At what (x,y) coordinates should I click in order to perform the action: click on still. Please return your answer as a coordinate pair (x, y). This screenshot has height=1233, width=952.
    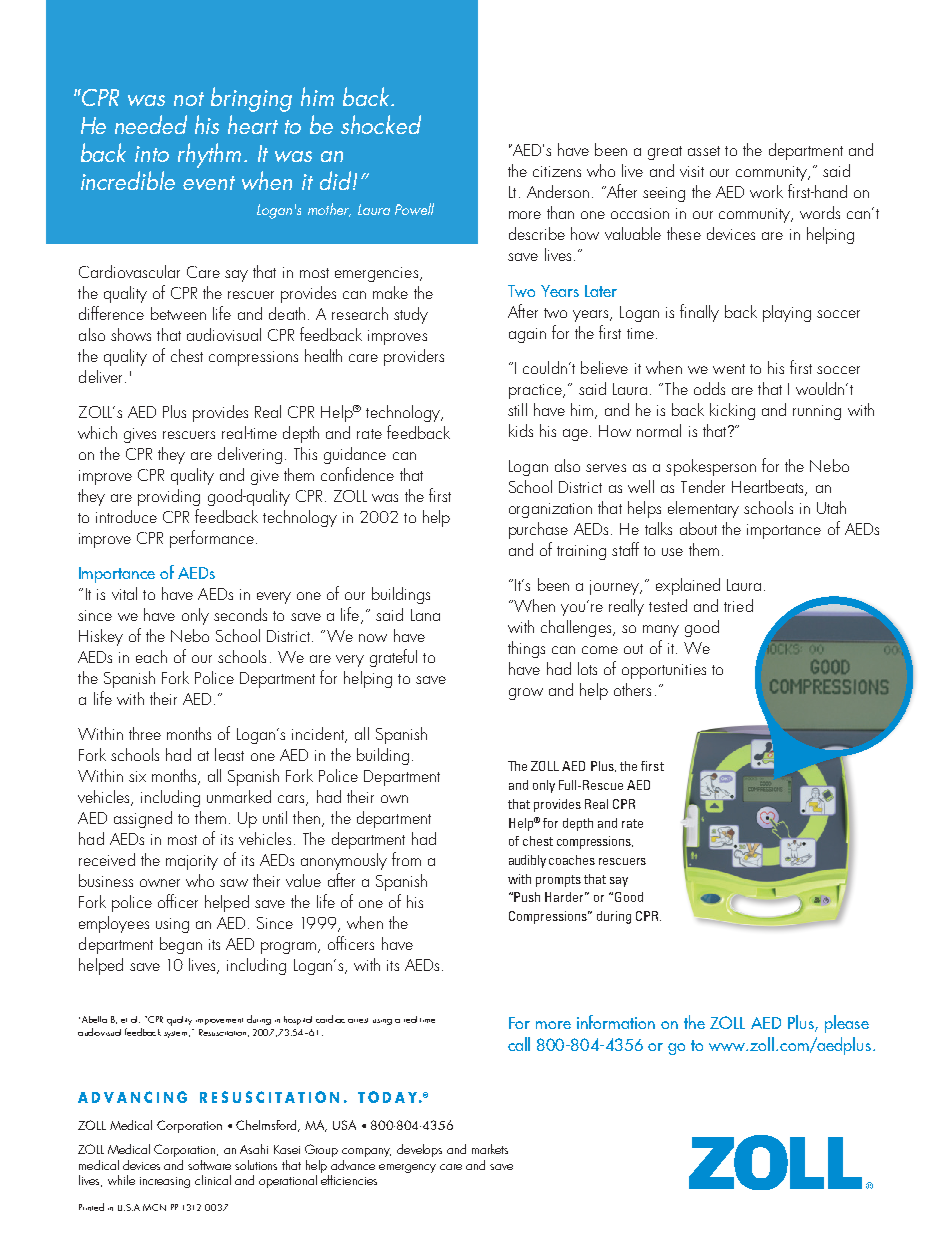
    Looking at the image, I should click on (517, 409).
